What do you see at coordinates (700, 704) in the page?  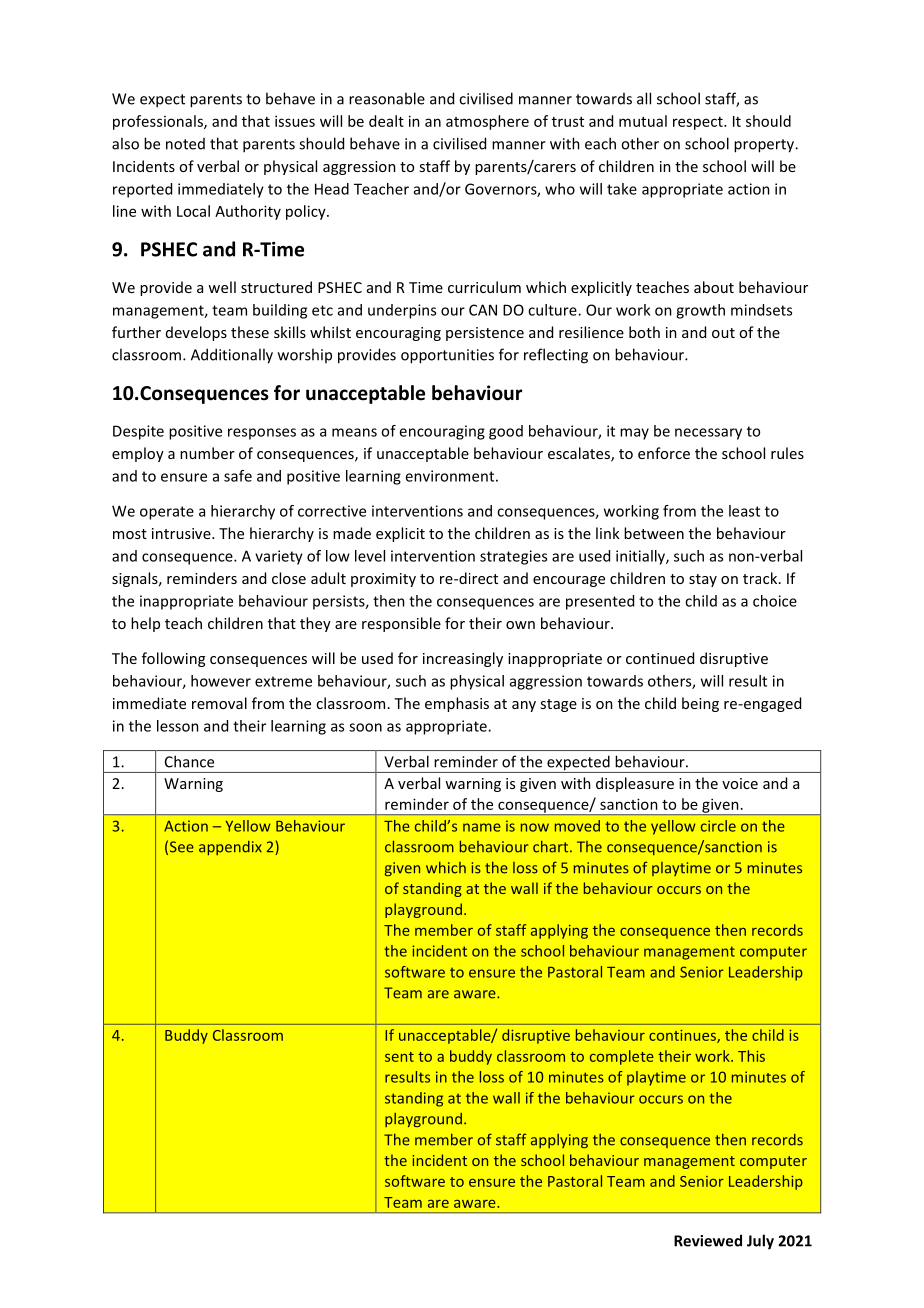 I see `being` at bounding box center [700, 704].
